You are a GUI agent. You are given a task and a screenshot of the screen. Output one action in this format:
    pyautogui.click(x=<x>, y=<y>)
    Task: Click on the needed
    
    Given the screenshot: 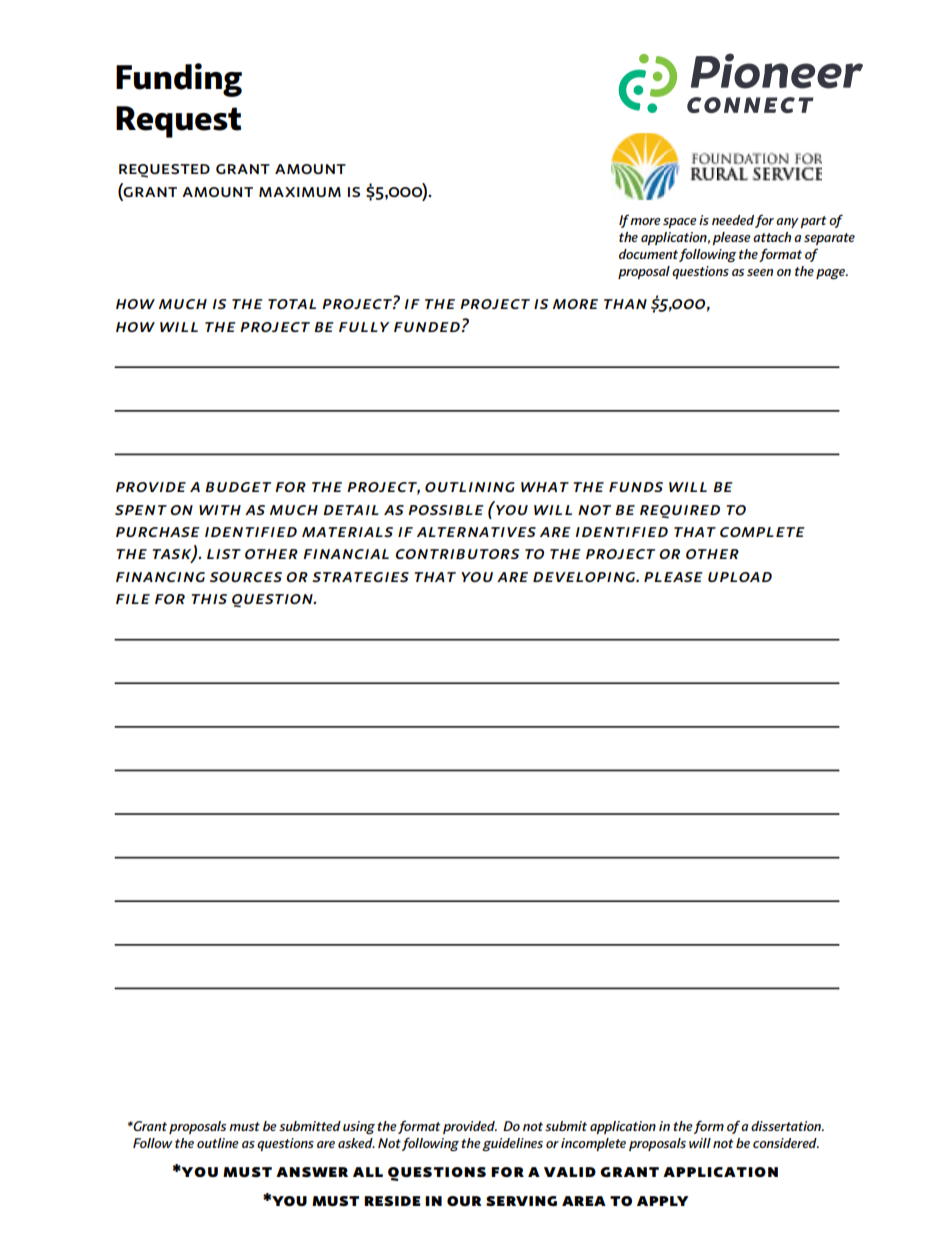 What is the action you would take?
    pyautogui.click(x=733, y=220)
